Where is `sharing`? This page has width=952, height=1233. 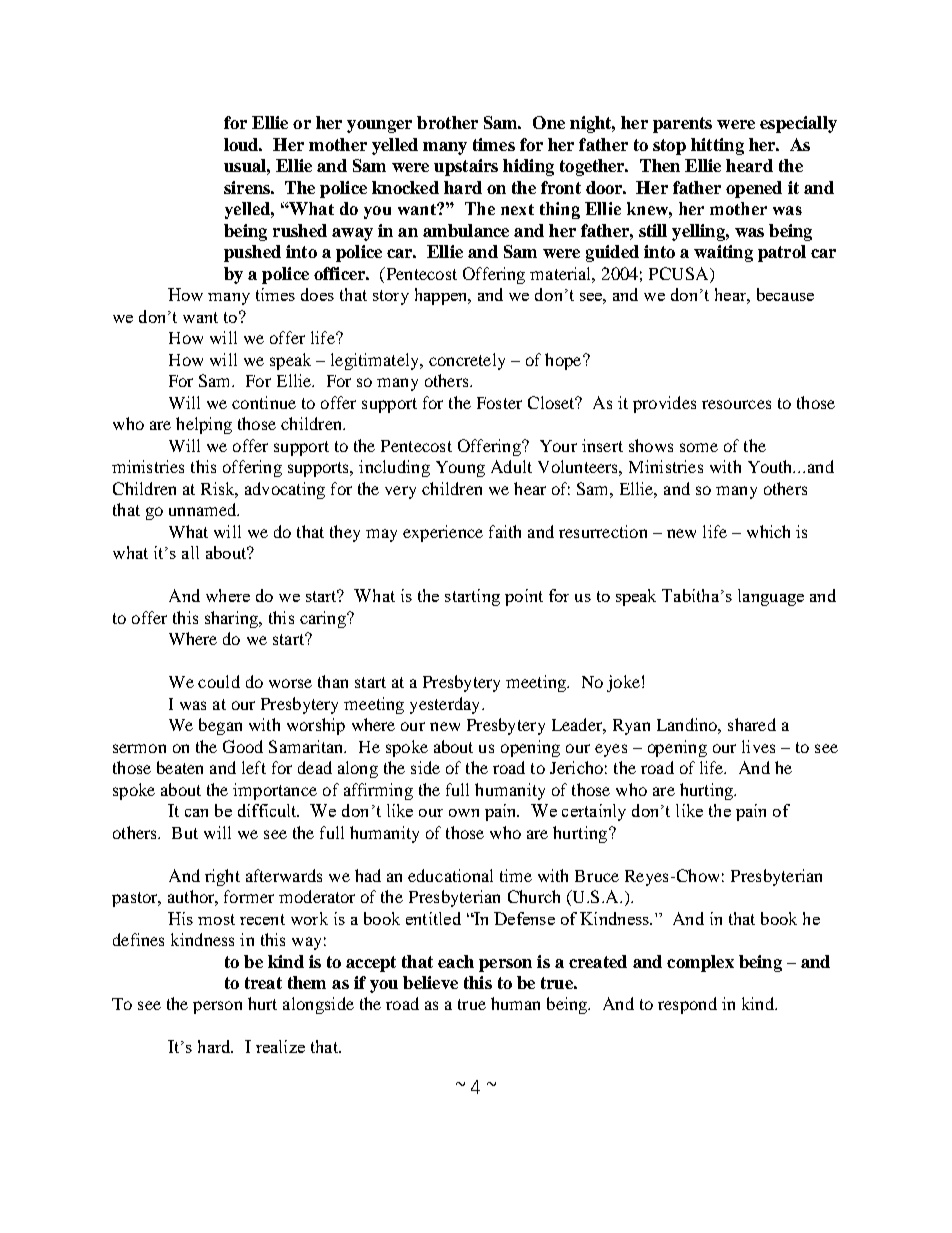
sharing is located at coordinates (232, 619).
